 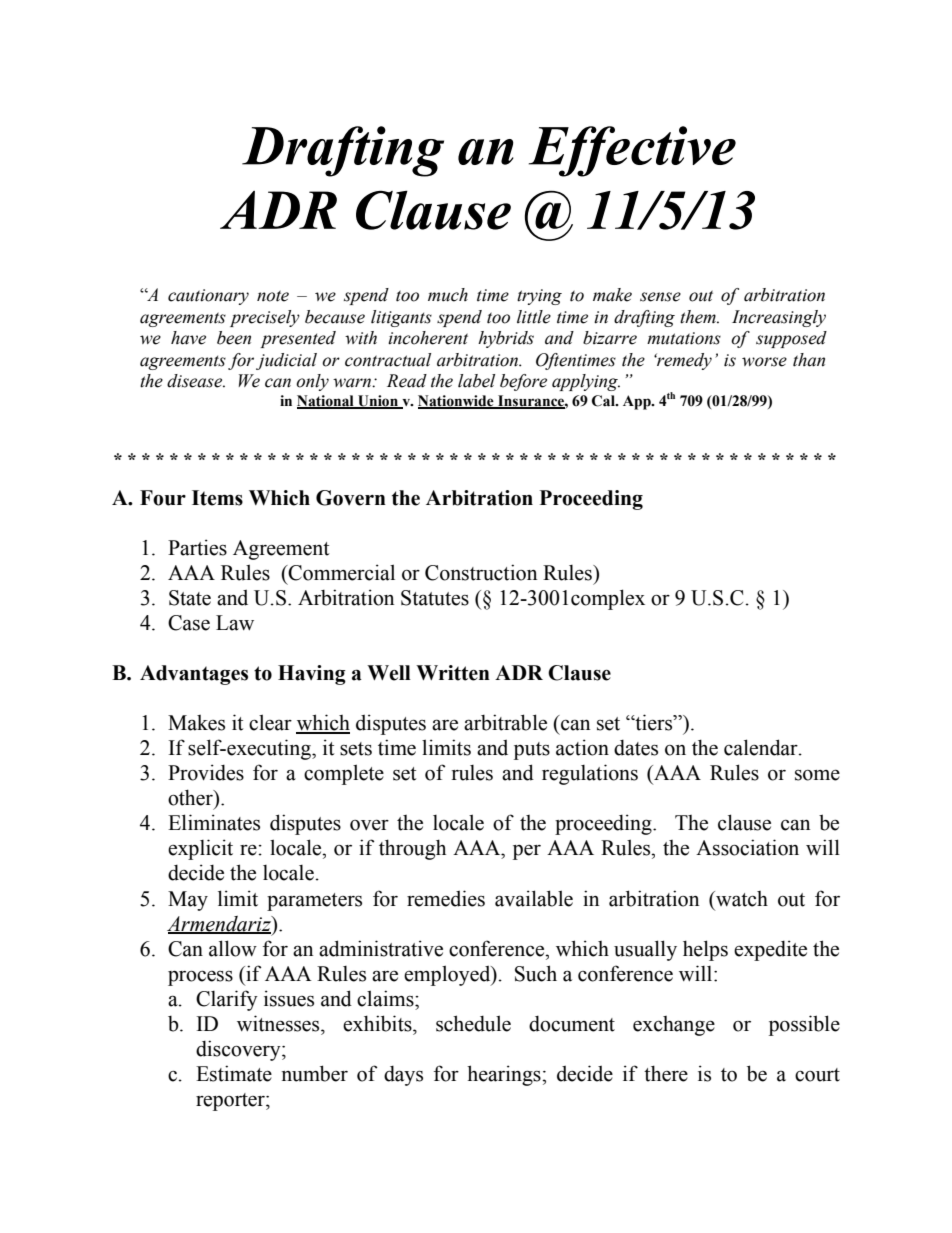 I want to click on Nationwide, so click(x=457, y=402).
